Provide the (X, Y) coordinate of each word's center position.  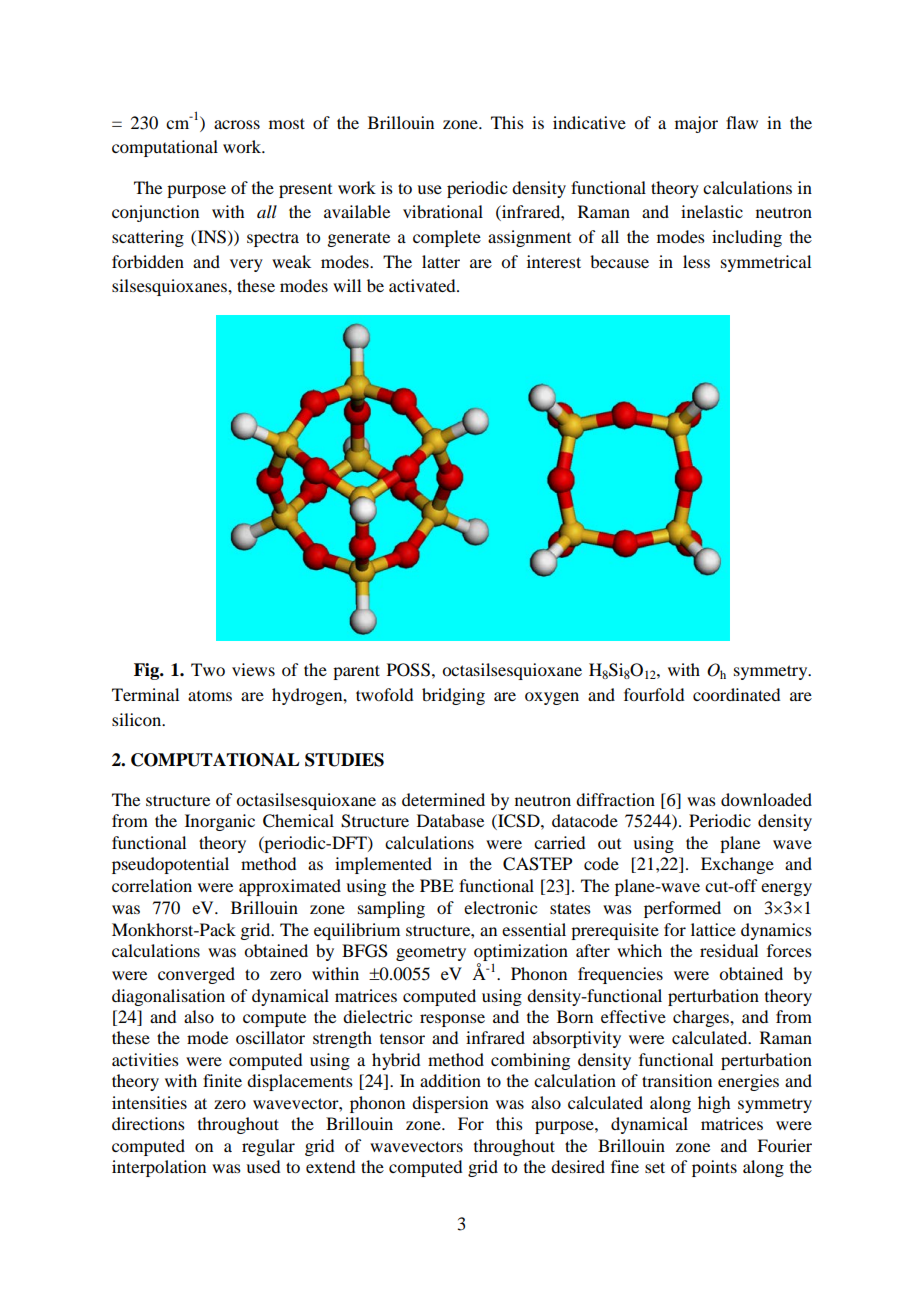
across (237, 124)
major (696, 124)
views (253, 669)
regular (268, 1147)
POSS (408, 670)
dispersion (450, 1104)
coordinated (736, 694)
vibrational (443, 211)
